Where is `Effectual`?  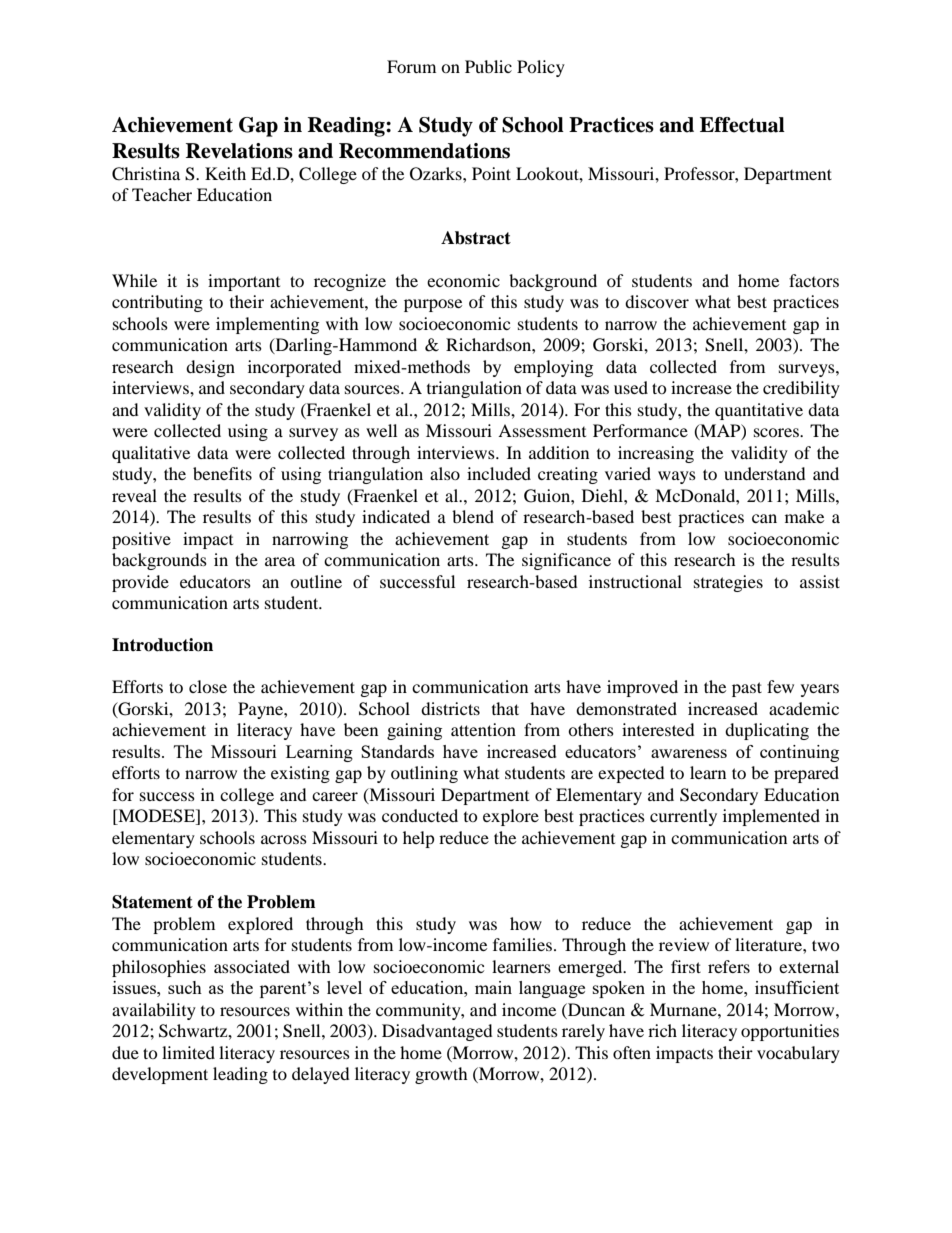
Effectual is located at coordinates (742, 125).
